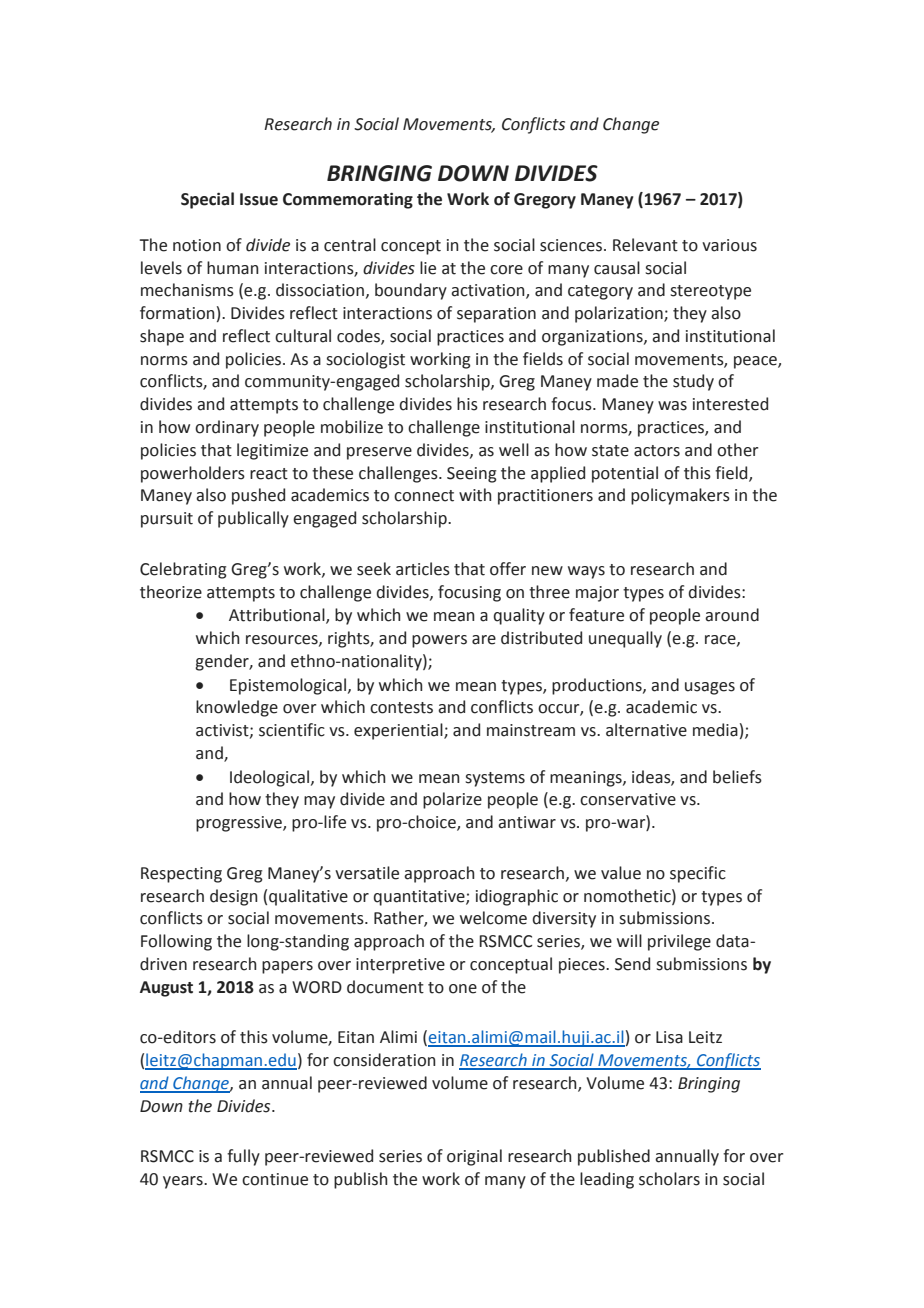  Describe the element at coordinates (243, 1157) in the screenshot. I see `fully` at that location.
